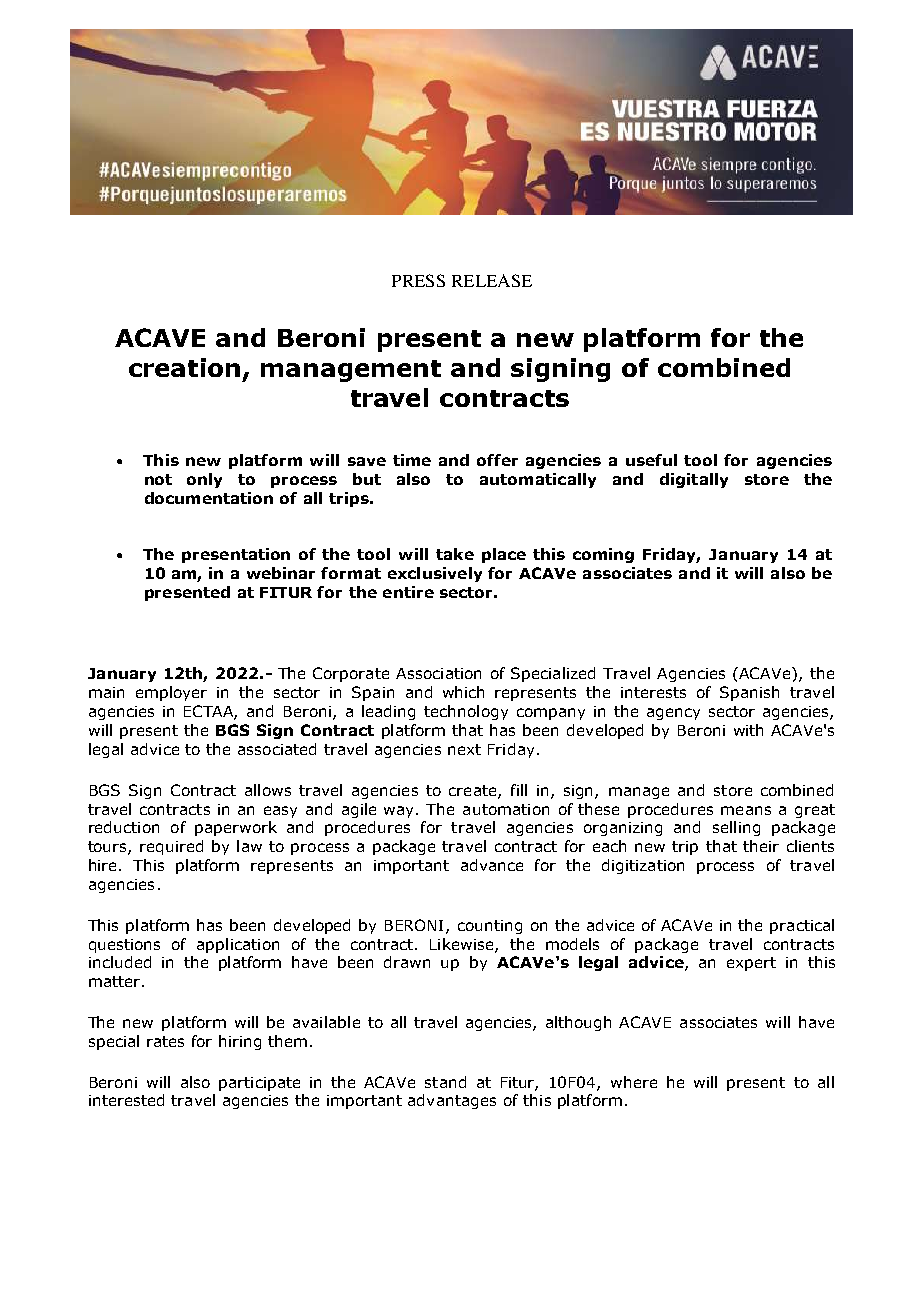 The image size is (924, 1308). What do you see at coordinates (748, 730) in the image?
I see `with` at bounding box center [748, 730].
